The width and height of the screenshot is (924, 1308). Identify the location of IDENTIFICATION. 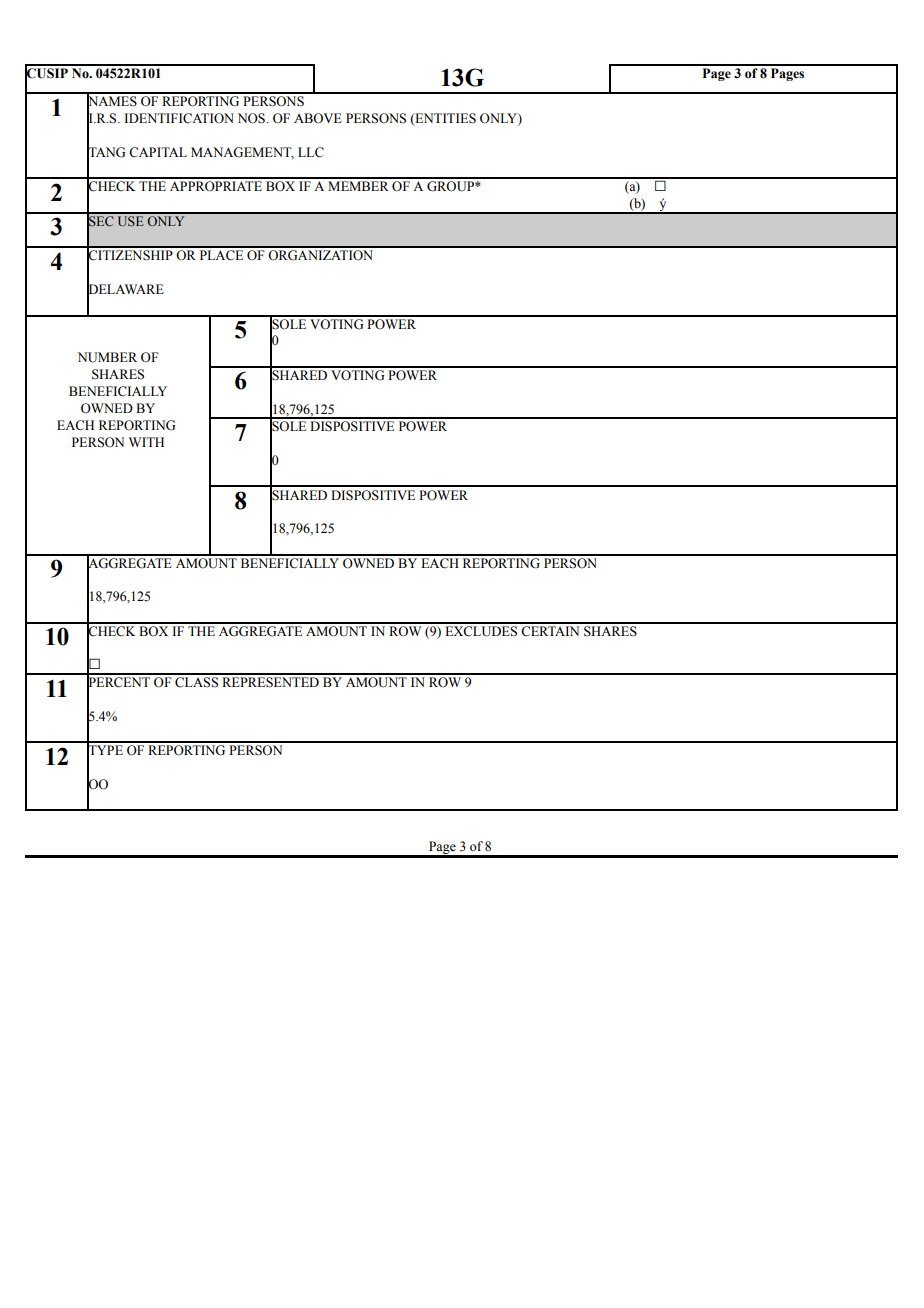
(179, 118).
